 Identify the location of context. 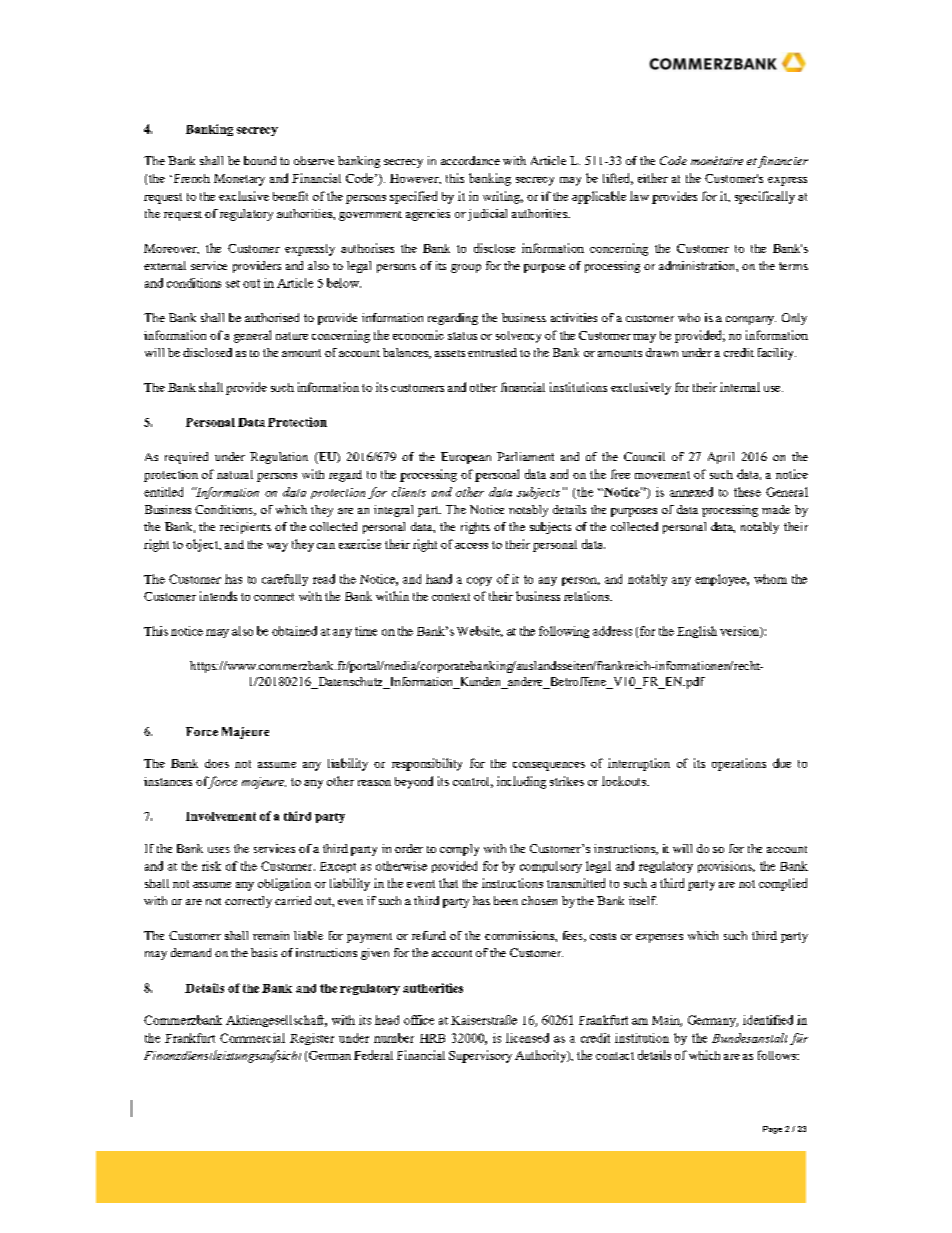
(451, 597).
